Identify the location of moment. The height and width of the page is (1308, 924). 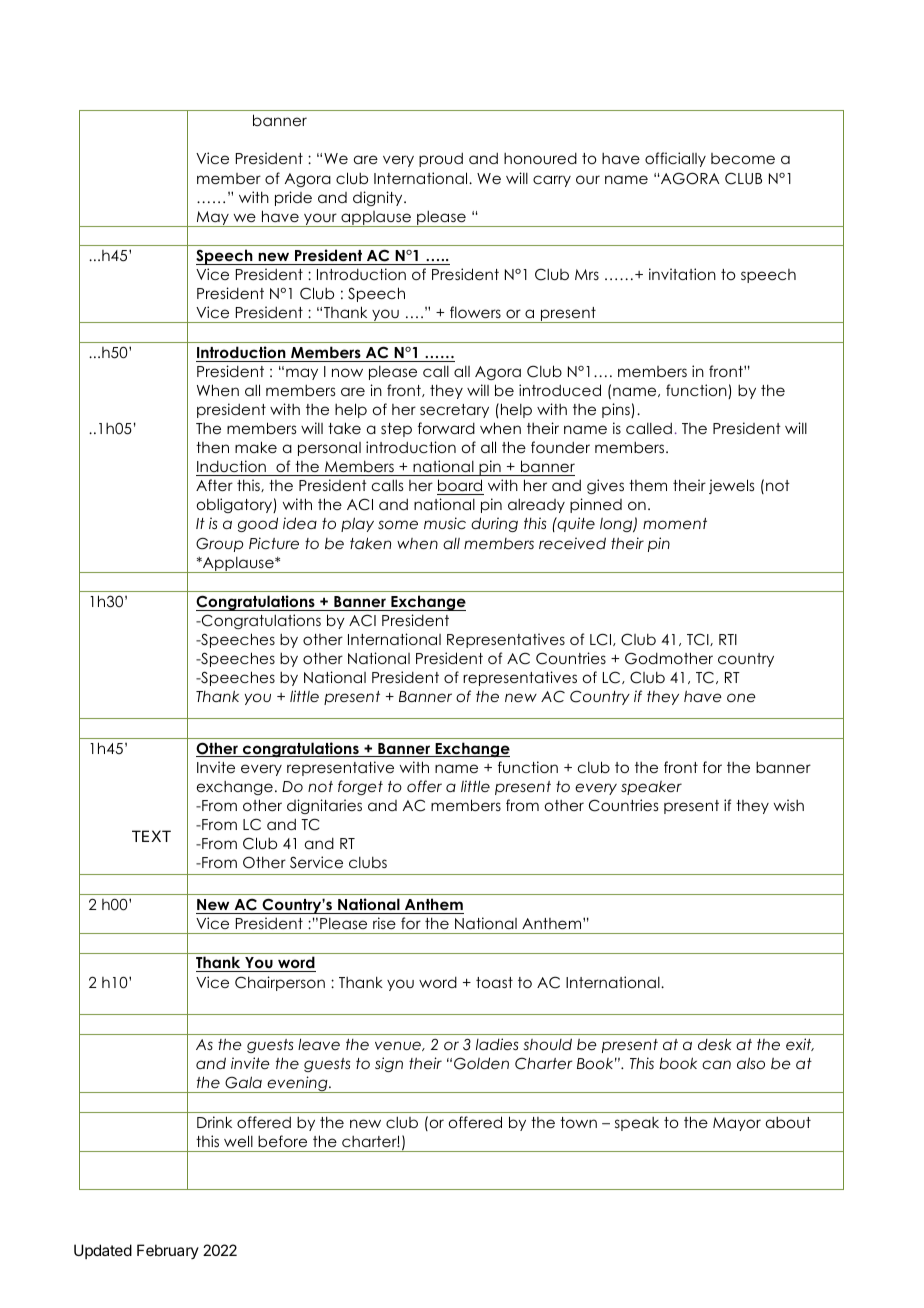
(675, 523).
